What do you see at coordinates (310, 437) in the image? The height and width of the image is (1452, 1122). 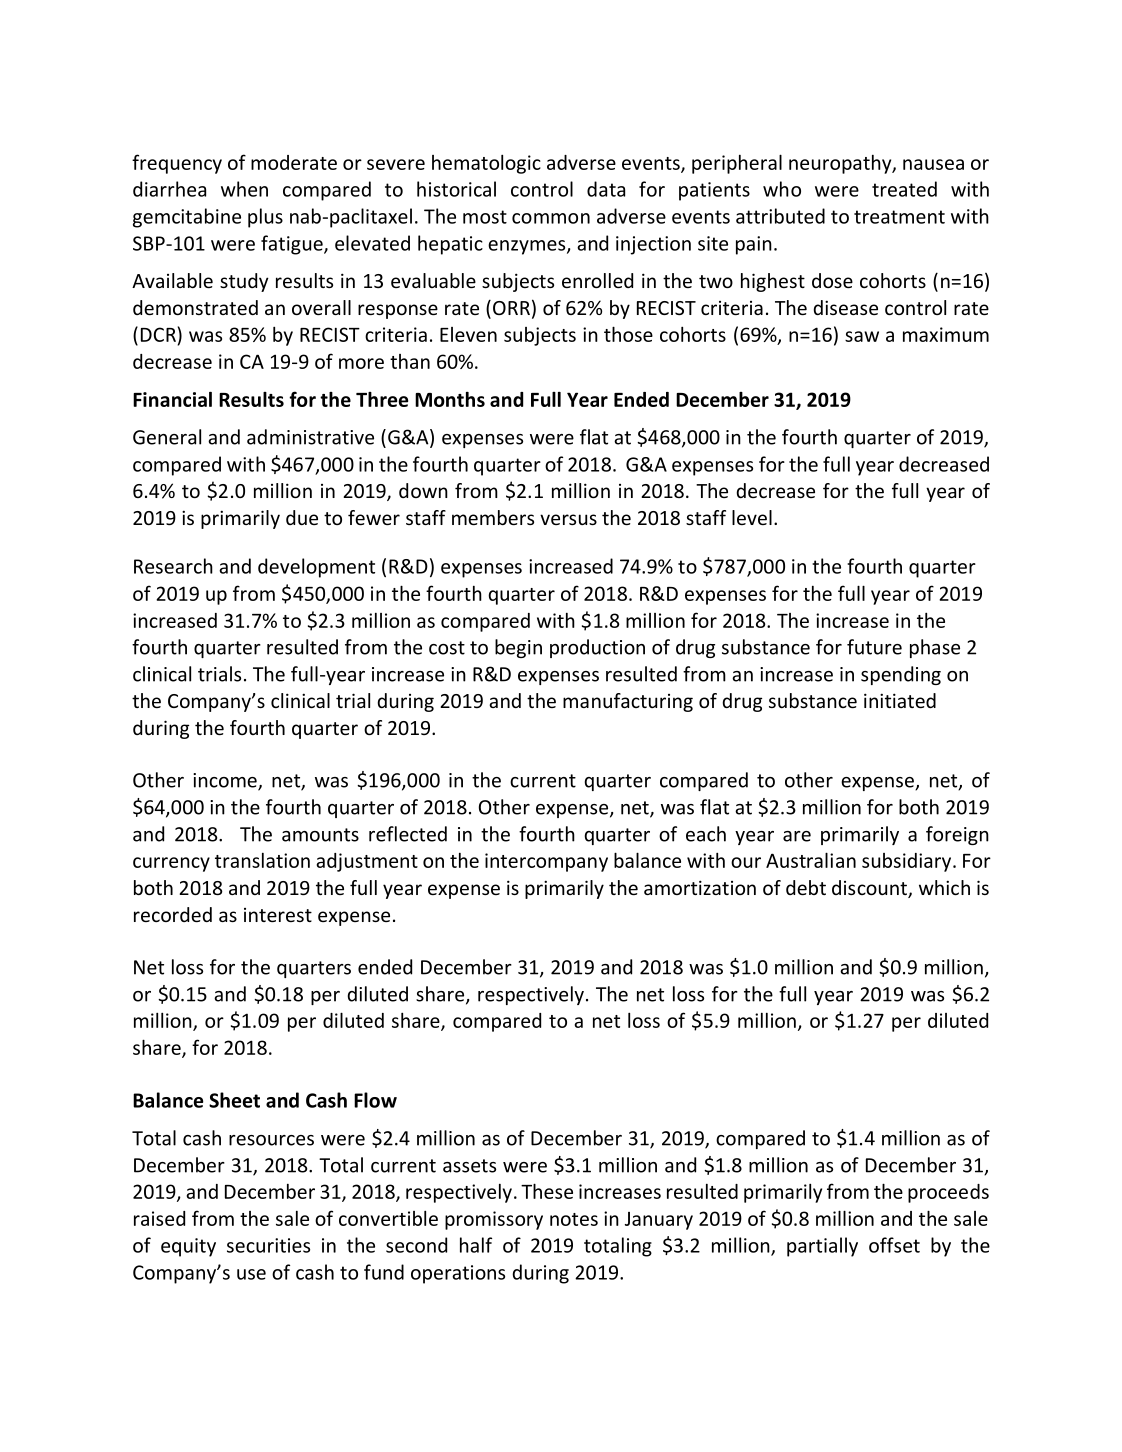 I see `administrative` at bounding box center [310, 437].
